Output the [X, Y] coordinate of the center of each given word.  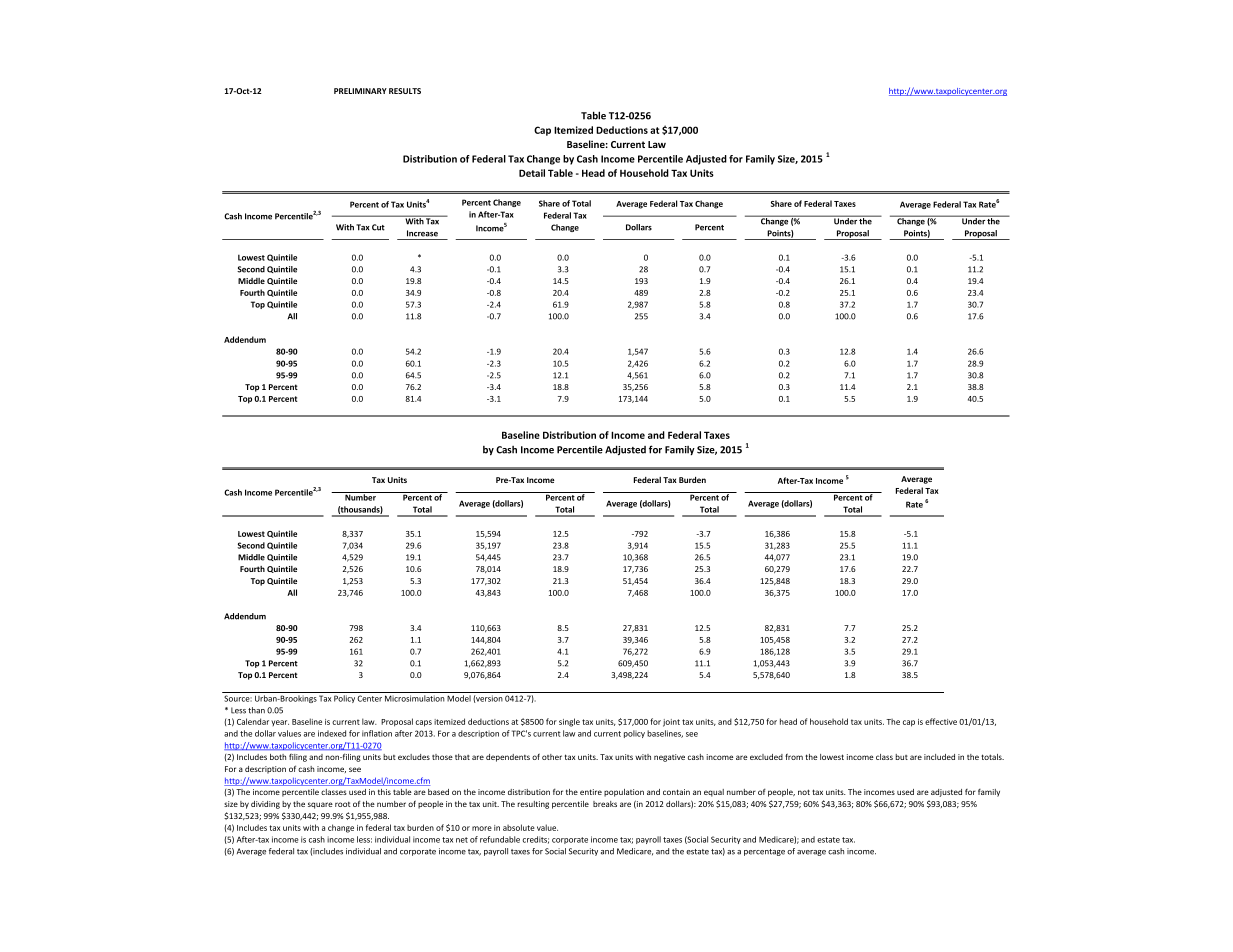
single [569, 722]
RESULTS [405, 91]
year [280, 723]
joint [671, 723]
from [794, 756]
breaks [605, 804]
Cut [378, 227]
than [256, 710]
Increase [422, 233]
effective [941, 721]
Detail [532, 173]
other [552, 757]
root [343, 804]
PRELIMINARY [360, 91]
